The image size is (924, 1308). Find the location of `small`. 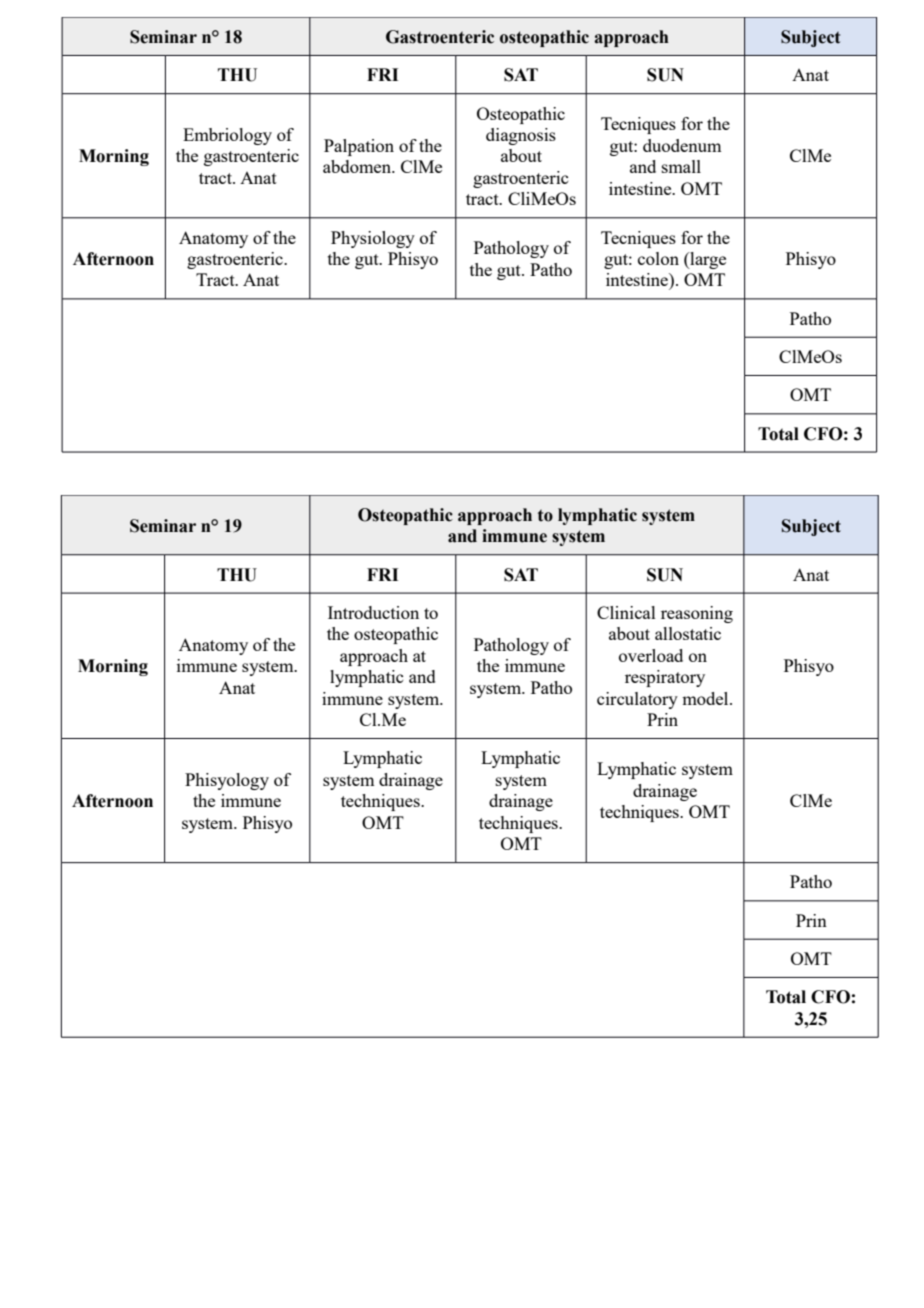

small is located at coordinates (681, 166).
